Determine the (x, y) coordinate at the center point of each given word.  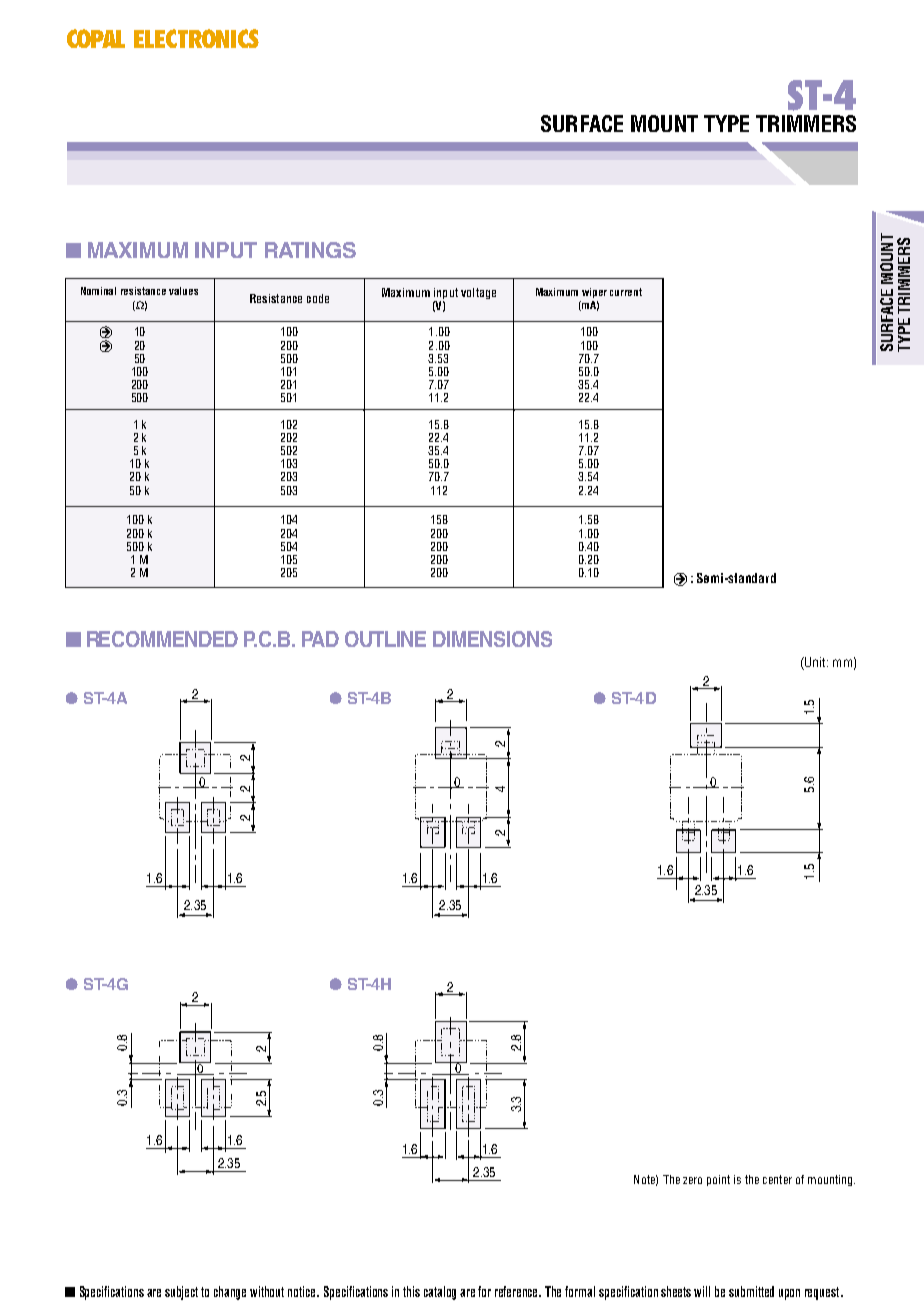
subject (181, 1293)
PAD (320, 639)
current (626, 292)
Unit (815, 663)
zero (692, 1180)
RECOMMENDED (162, 639)
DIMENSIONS (492, 639)
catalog (440, 1293)
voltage (478, 293)
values (183, 291)
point (718, 1180)
